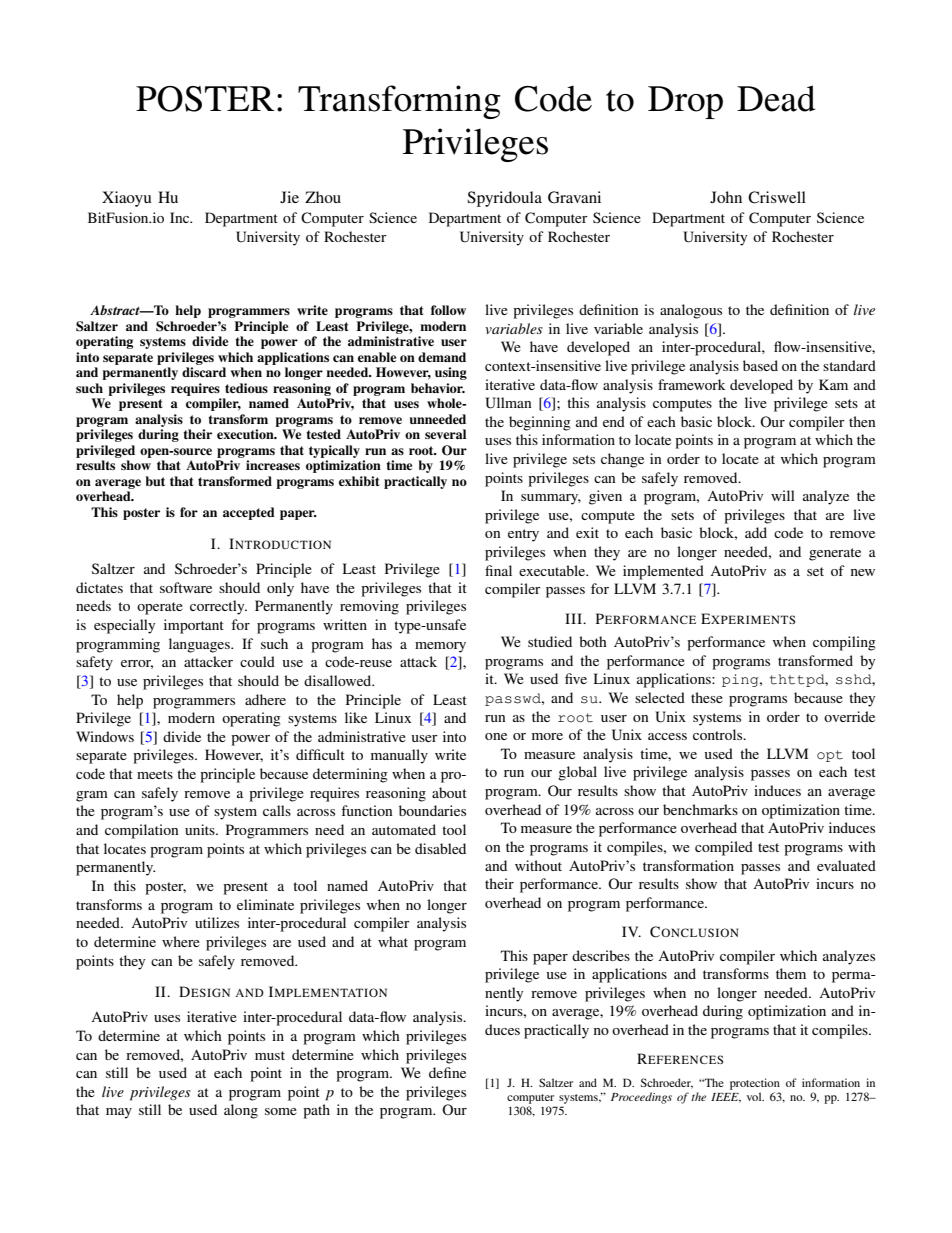  I want to click on using, so click(451, 373).
